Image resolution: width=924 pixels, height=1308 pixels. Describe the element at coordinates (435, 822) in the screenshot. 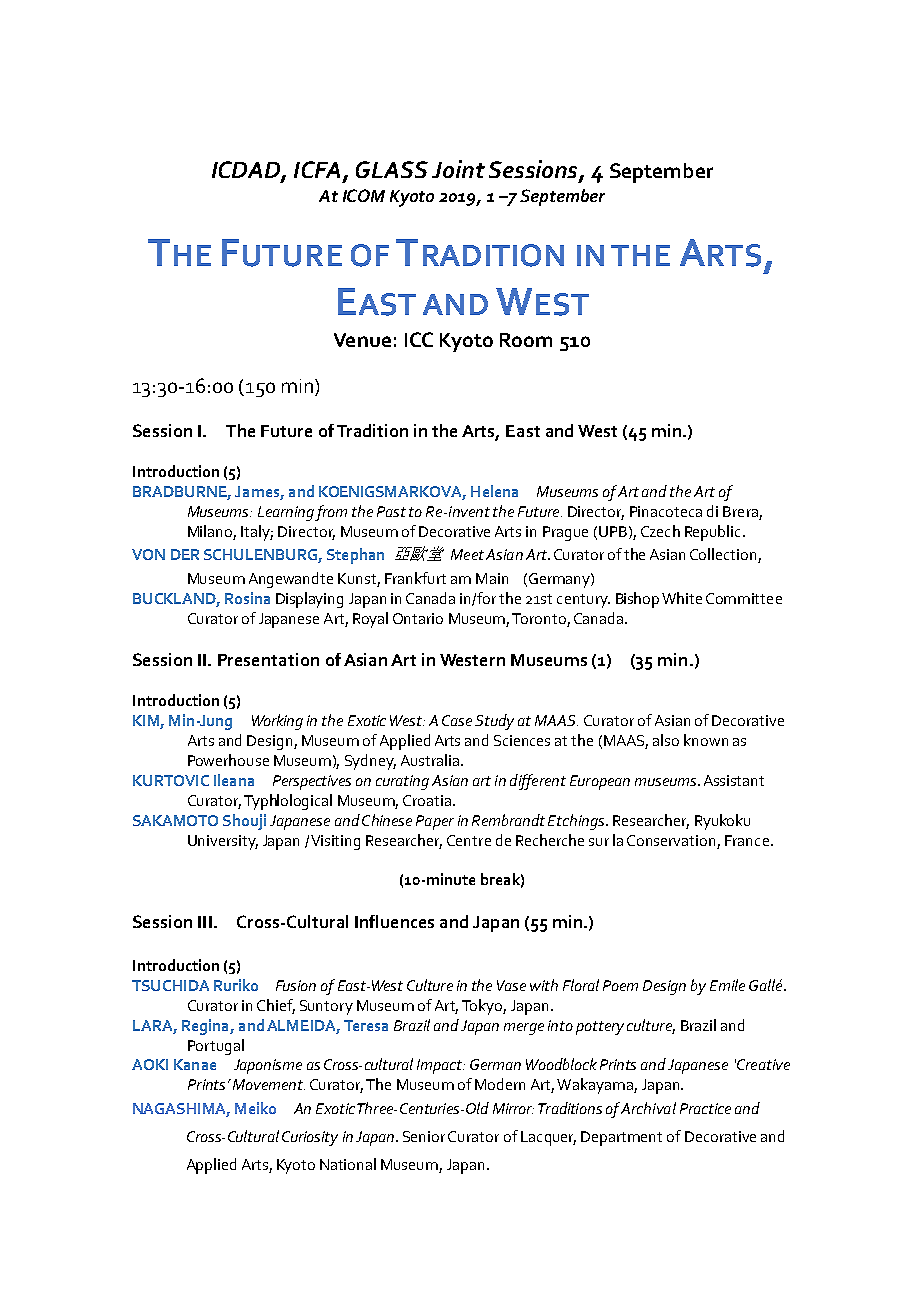

I see `Paper` at that location.
